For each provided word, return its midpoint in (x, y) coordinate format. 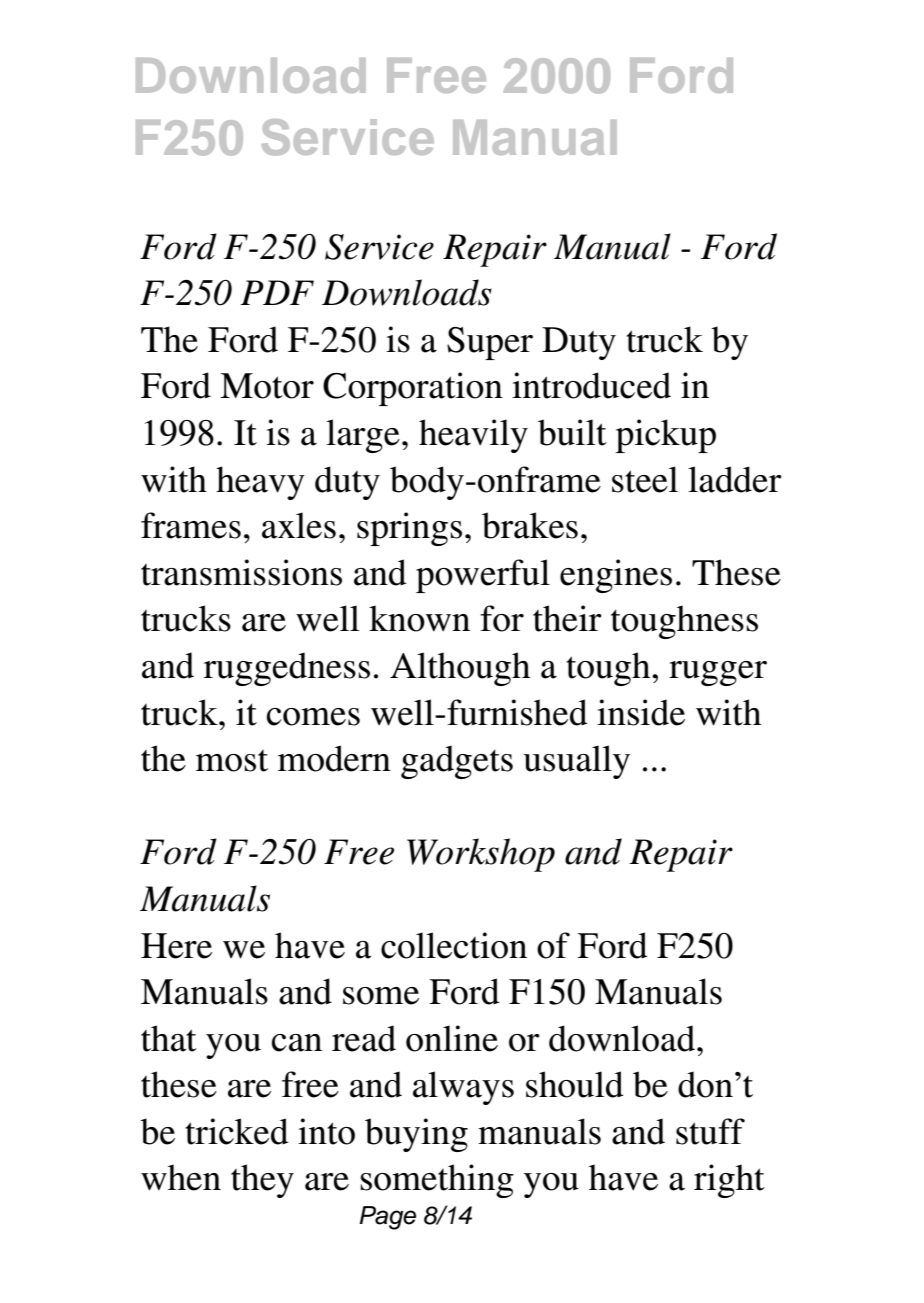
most (232, 761)
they (262, 1181)
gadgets (457, 762)
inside (641, 712)
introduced (591, 385)
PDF (277, 292)
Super (490, 343)
